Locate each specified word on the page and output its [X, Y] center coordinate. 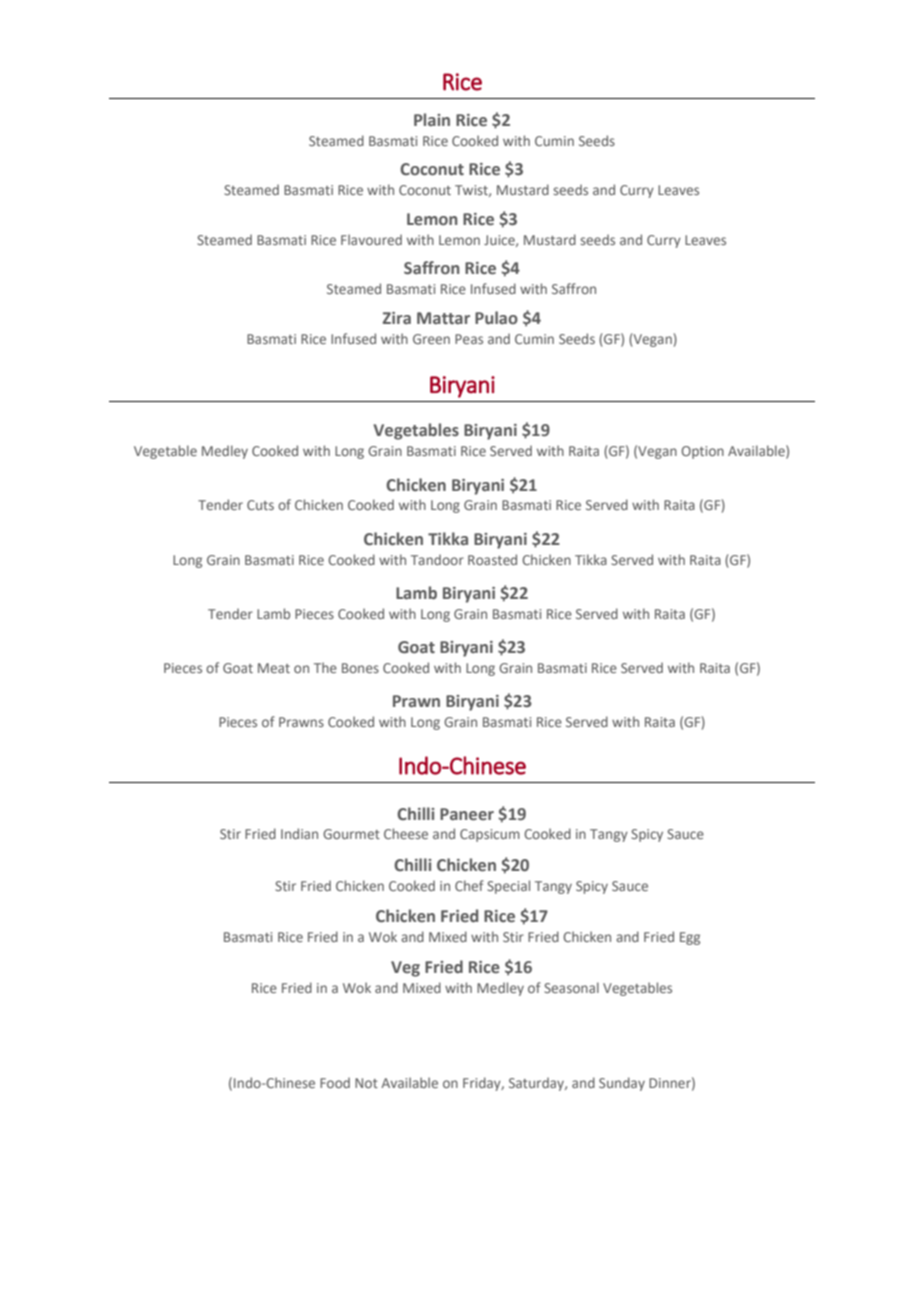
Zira [397, 318]
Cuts [260, 505]
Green [431, 339]
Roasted [492, 559]
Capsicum [490, 835]
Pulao [496, 318]
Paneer [467, 814]
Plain [432, 119]
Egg [690, 938]
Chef [469, 885]
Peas [469, 339]
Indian [299, 833]
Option [702, 452]
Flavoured [371, 239]
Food [335, 1082]
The [325, 667]
